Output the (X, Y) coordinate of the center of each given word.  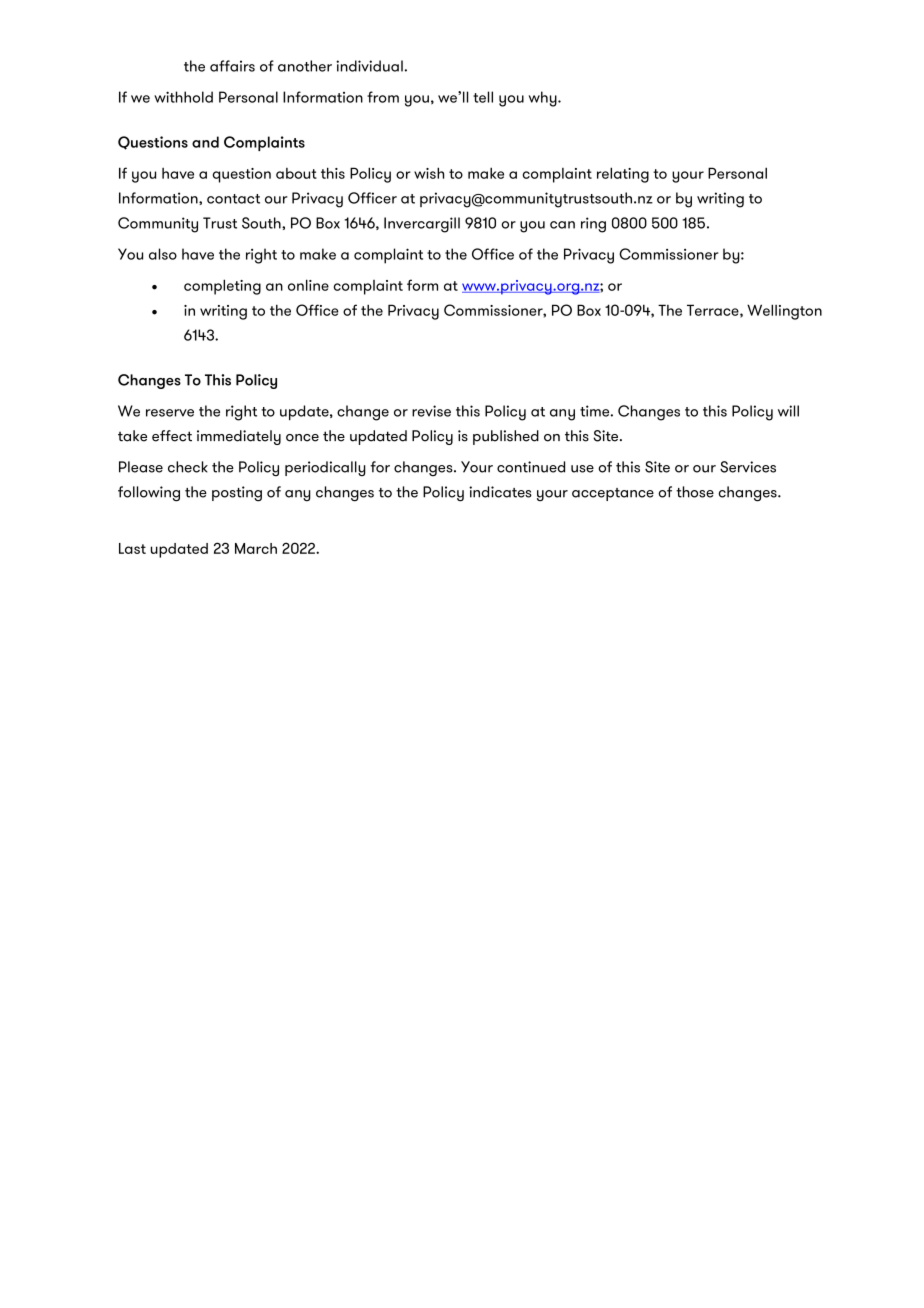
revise (431, 411)
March (256, 548)
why (544, 99)
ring (593, 225)
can (562, 225)
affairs (232, 66)
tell (483, 97)
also (163, 254)
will (788, 411)
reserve (170, 413)
